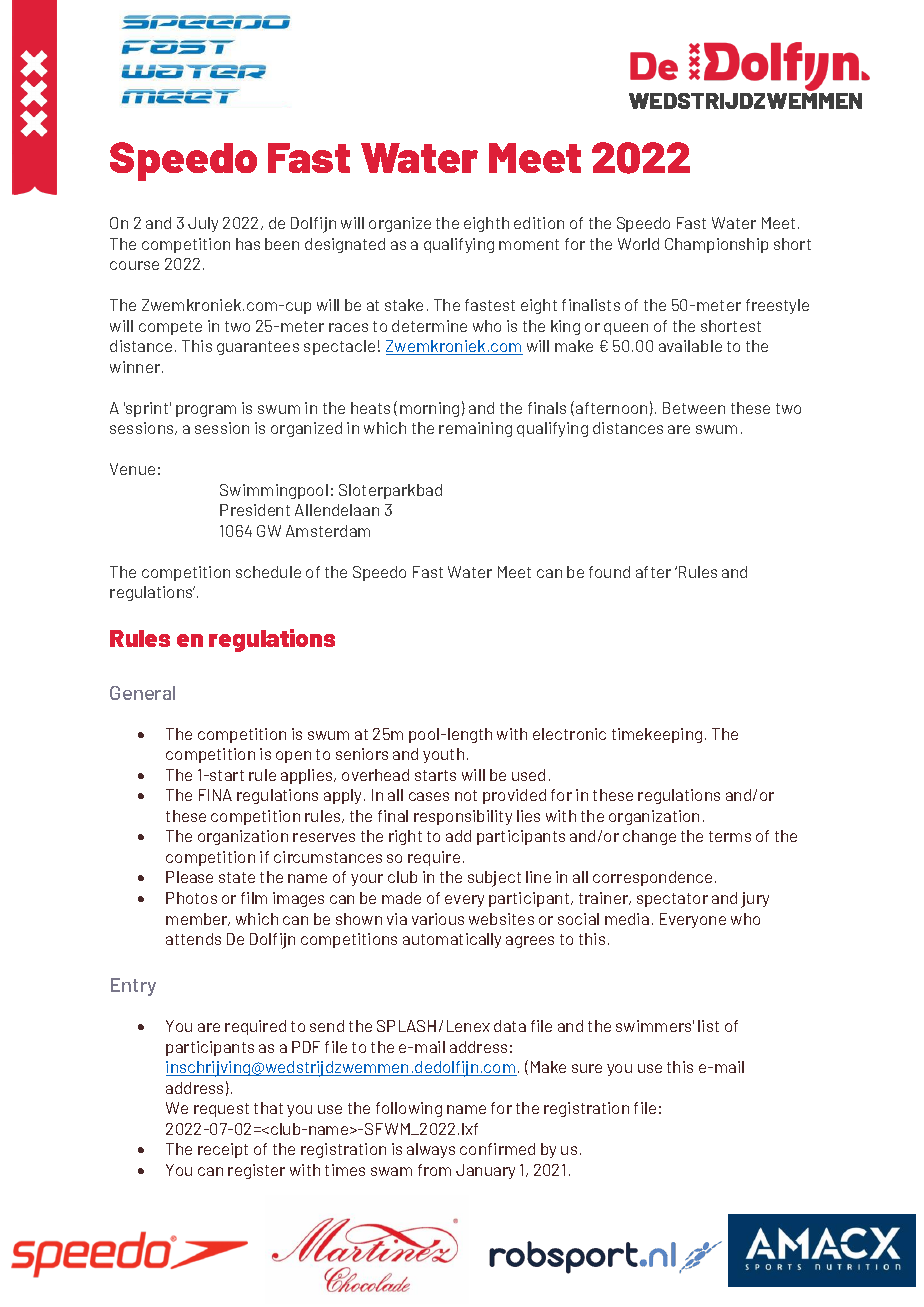 The width and height of the document is (924, 1307). I want to click on sure, so click(587, 1068).
